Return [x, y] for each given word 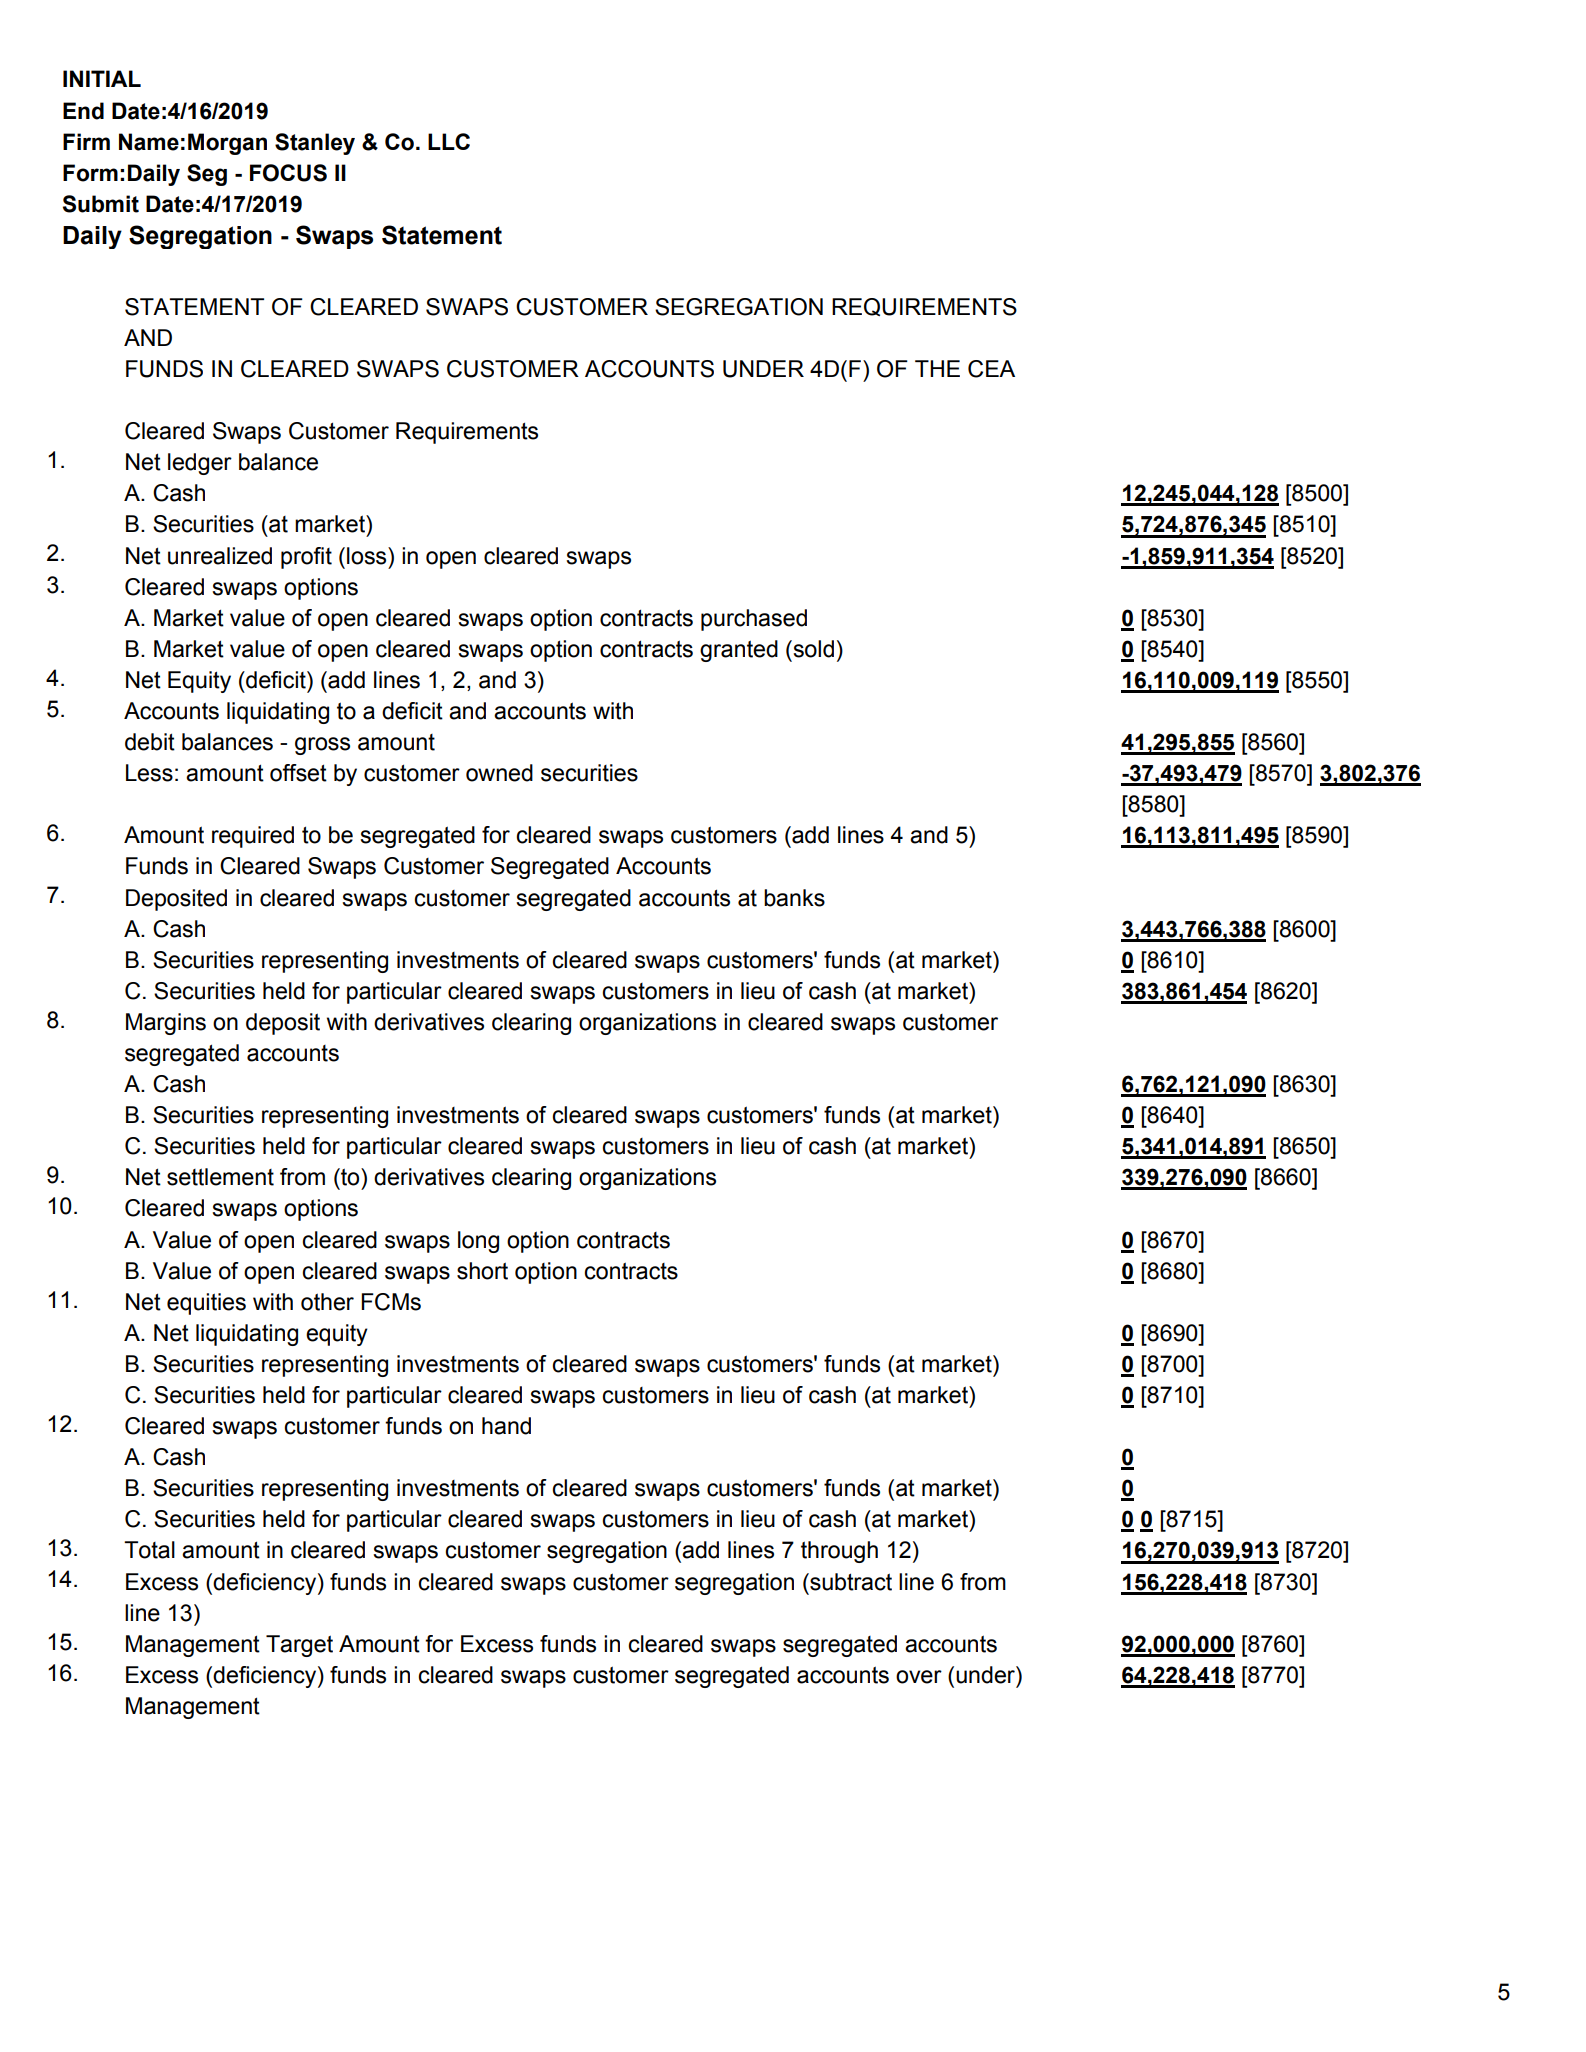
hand [506, 1426]
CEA [991, 369]
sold [812, 649]
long [478, 1242]
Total [149, 1550]
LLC [449, 141]
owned [499, 773]
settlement [220, 1177]
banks [794, 898]
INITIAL [102, 78]
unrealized [220, 556]
